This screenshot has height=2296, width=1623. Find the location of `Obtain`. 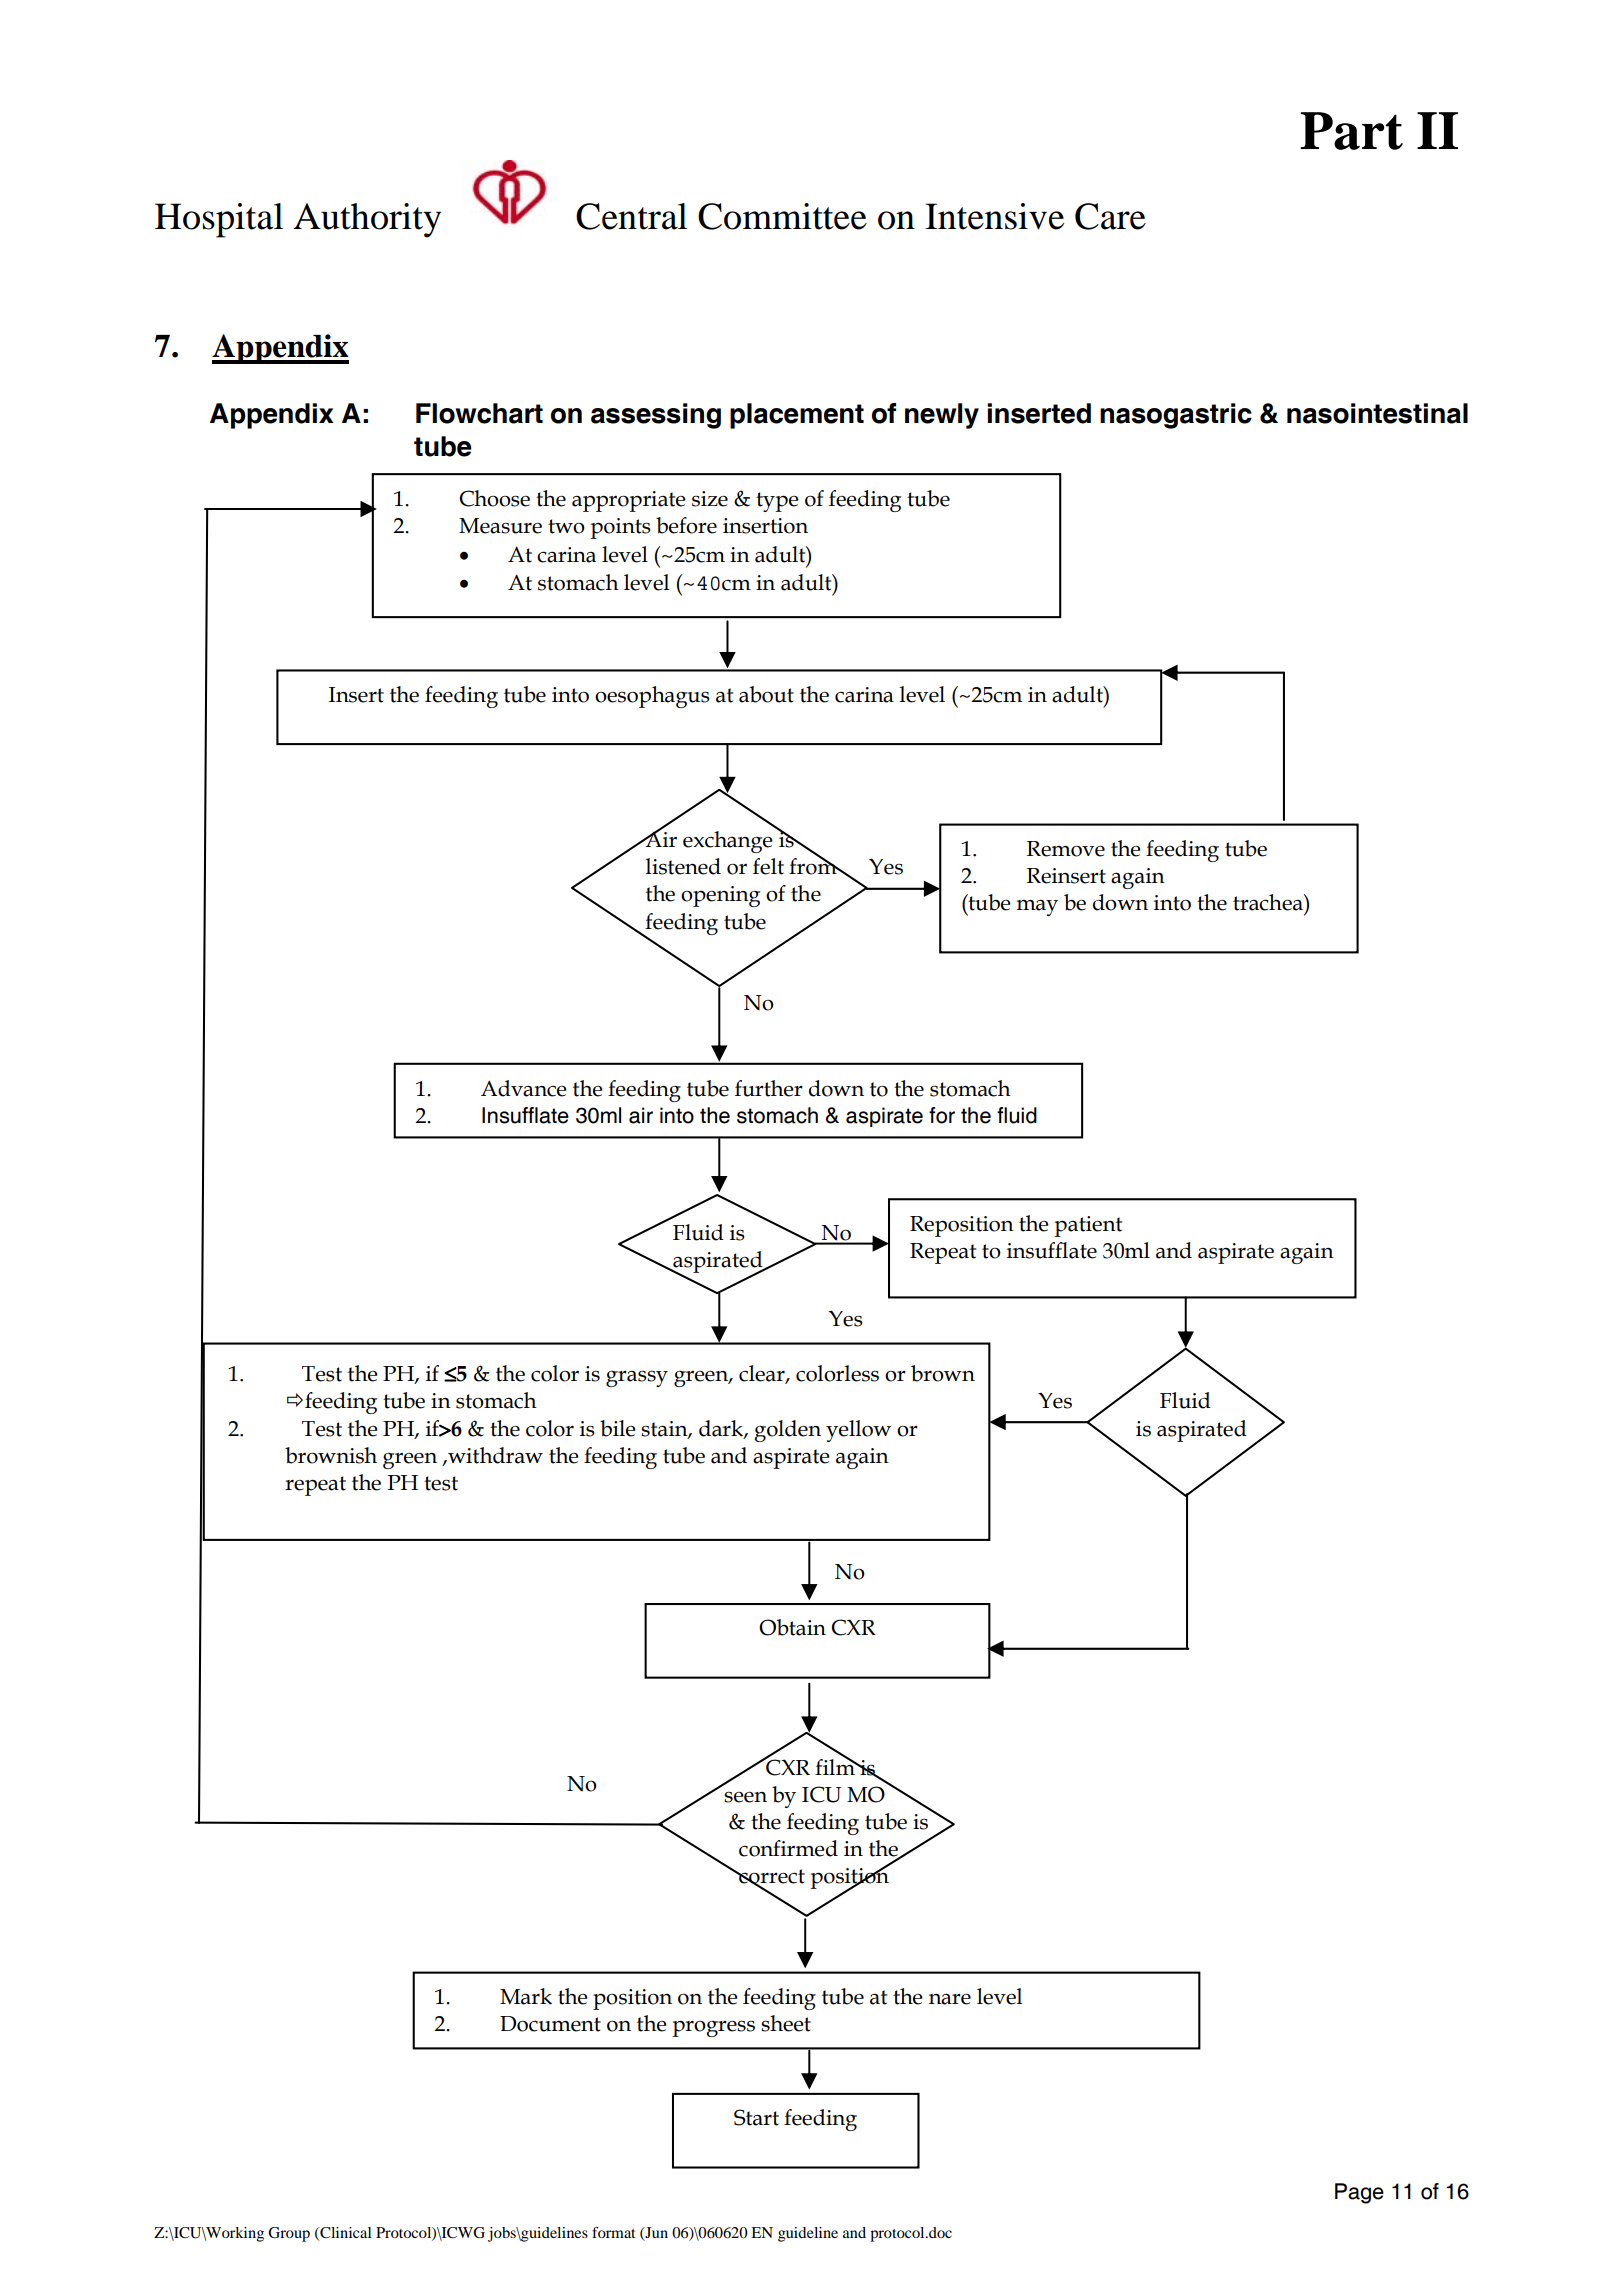

Obtain is located at coordinates (792, 1627).
